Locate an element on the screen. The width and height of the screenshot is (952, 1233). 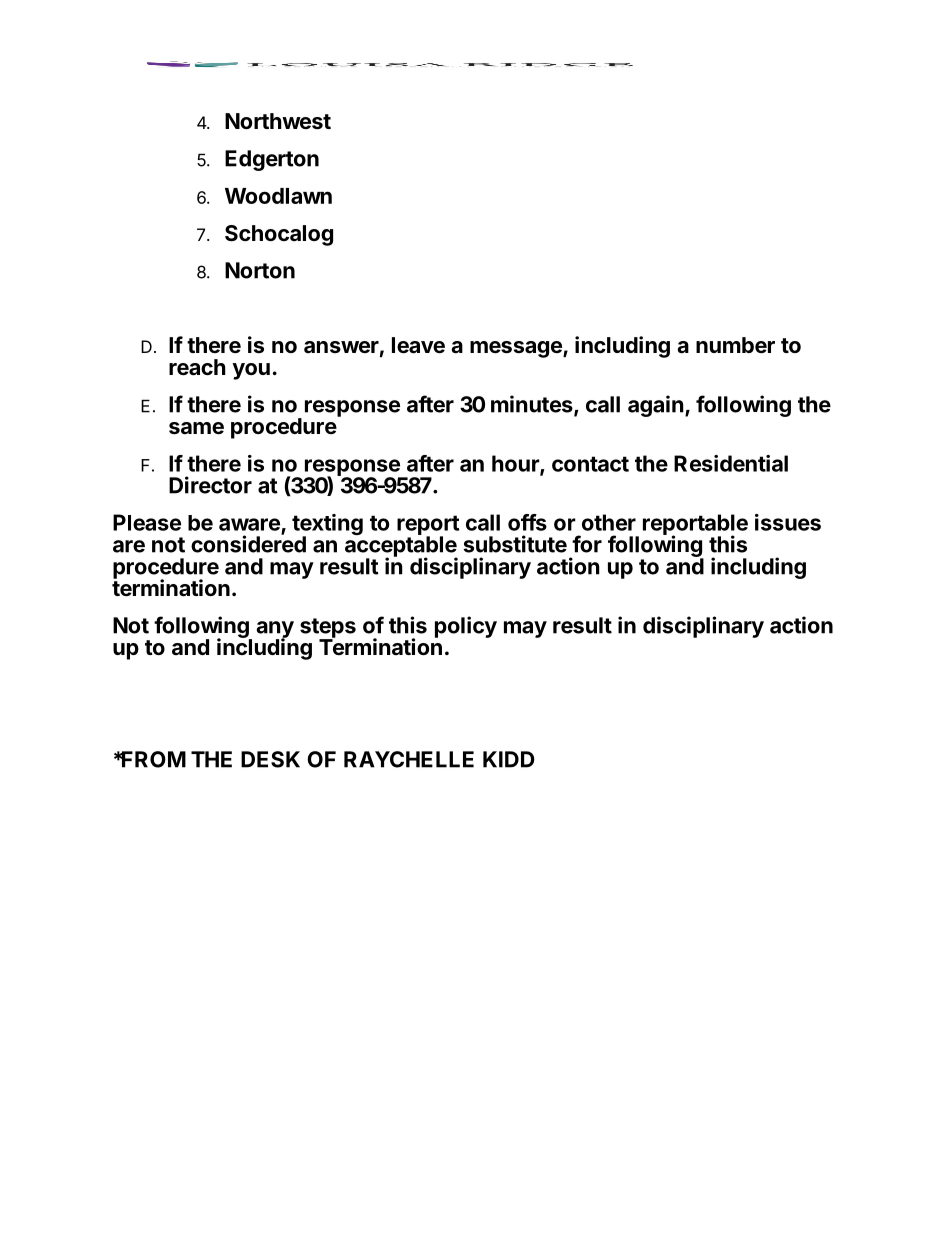
issues is located at coordinates (788, 522).
